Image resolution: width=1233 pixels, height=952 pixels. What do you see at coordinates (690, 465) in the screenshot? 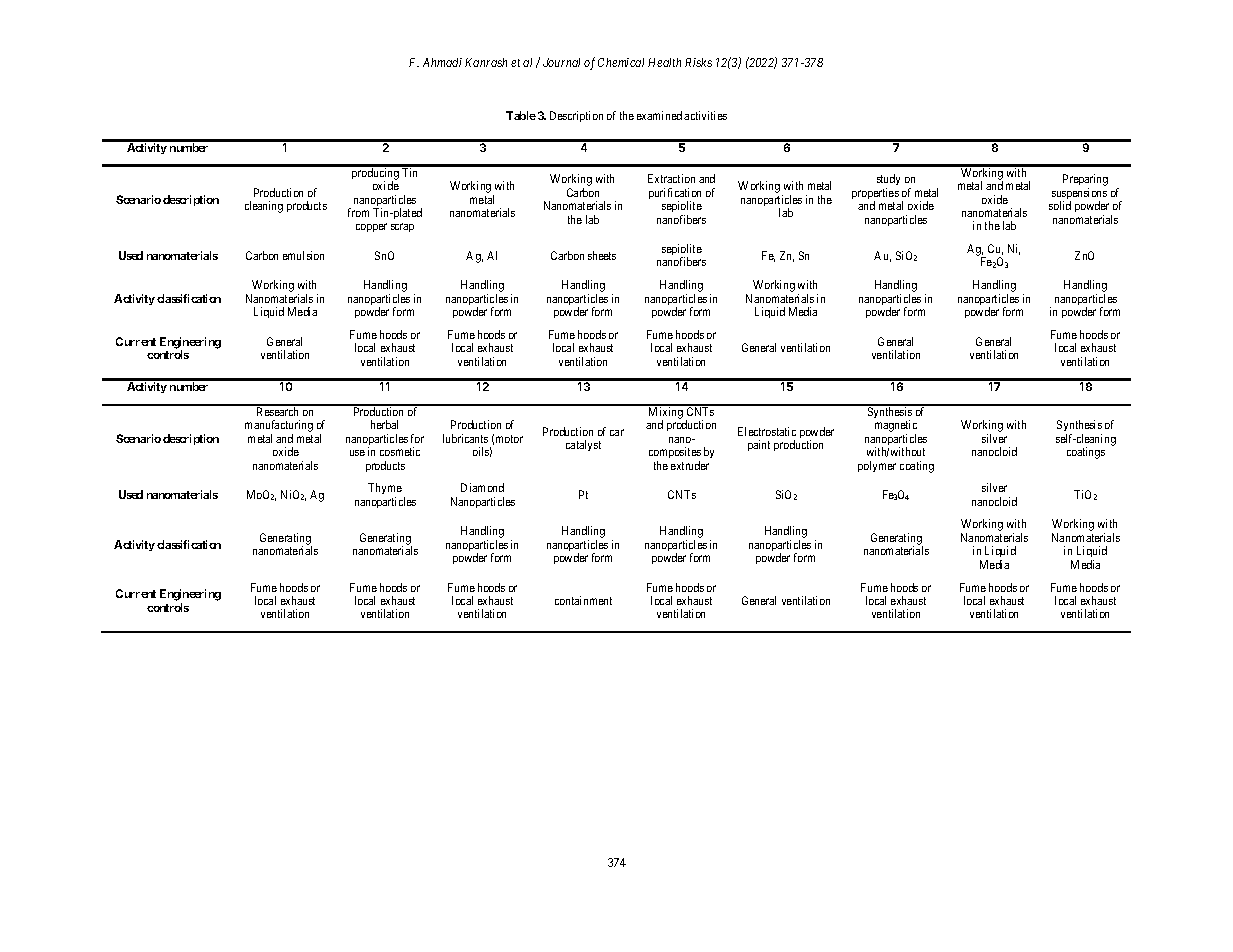
I see `extruder` at bounding box center [690, 465].
